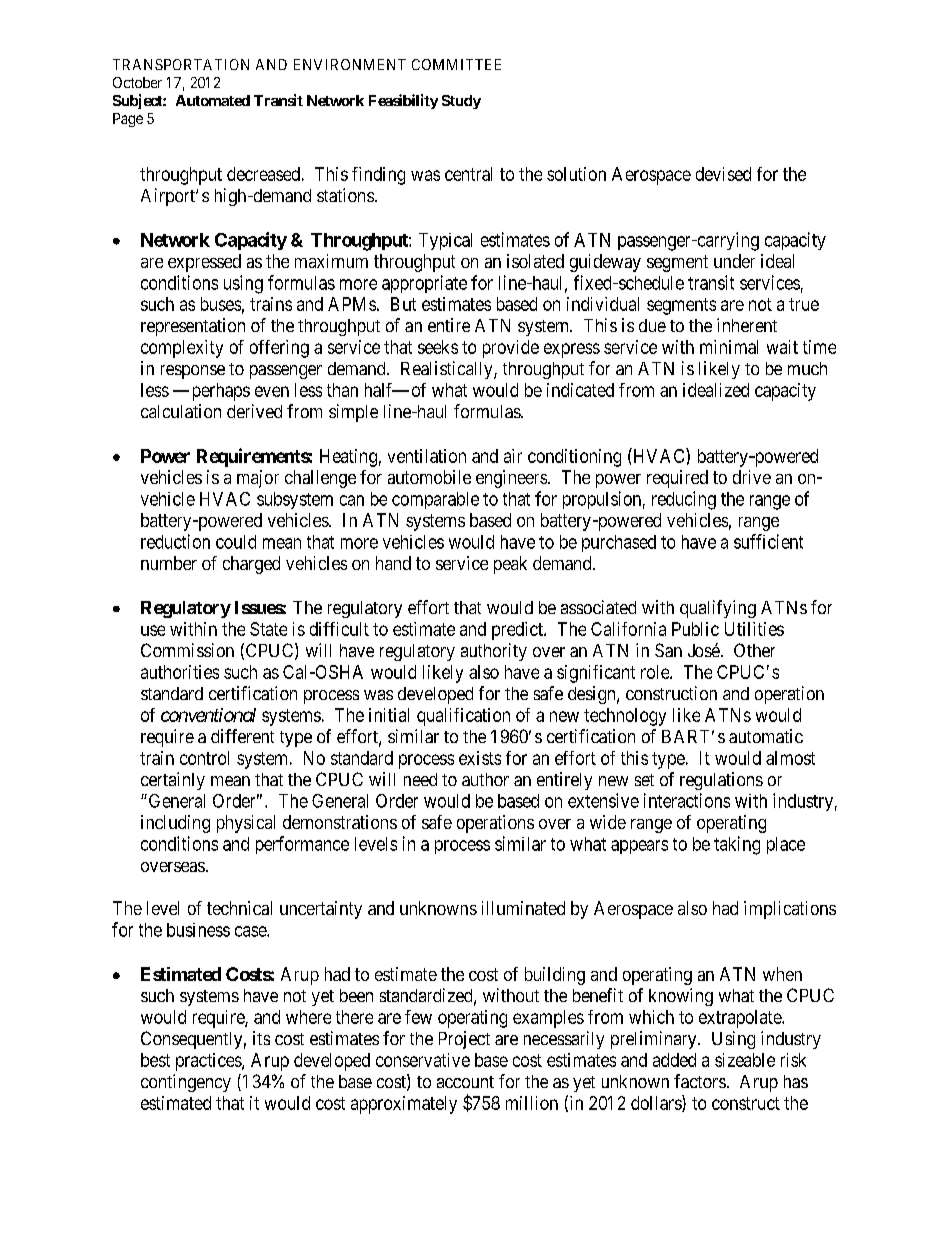  Describe the element at coordinates (465, 1082) in the document. I see `account` at that location.
